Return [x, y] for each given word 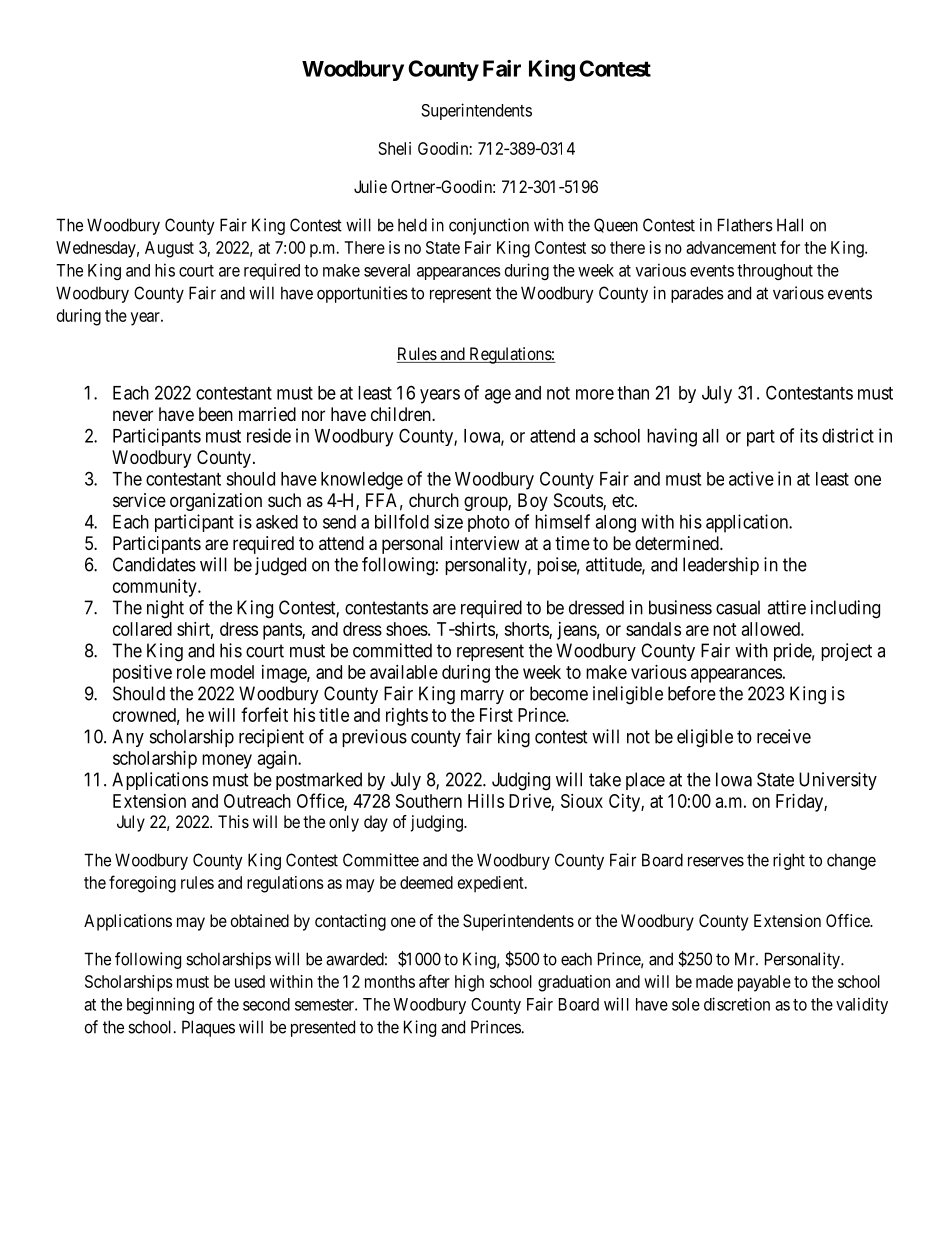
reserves [716, 861]
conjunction [489, 226]
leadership [721, 566]
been [216, 414]
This [233, 821]
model [232, 672]
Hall [790, 225]
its [809, 435]
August [169, 249]
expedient [492, 884]
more [595, 394]
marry [482, 697]
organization [216, 502]
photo [489, 523]
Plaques [208, 1028]
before [692, 693]
